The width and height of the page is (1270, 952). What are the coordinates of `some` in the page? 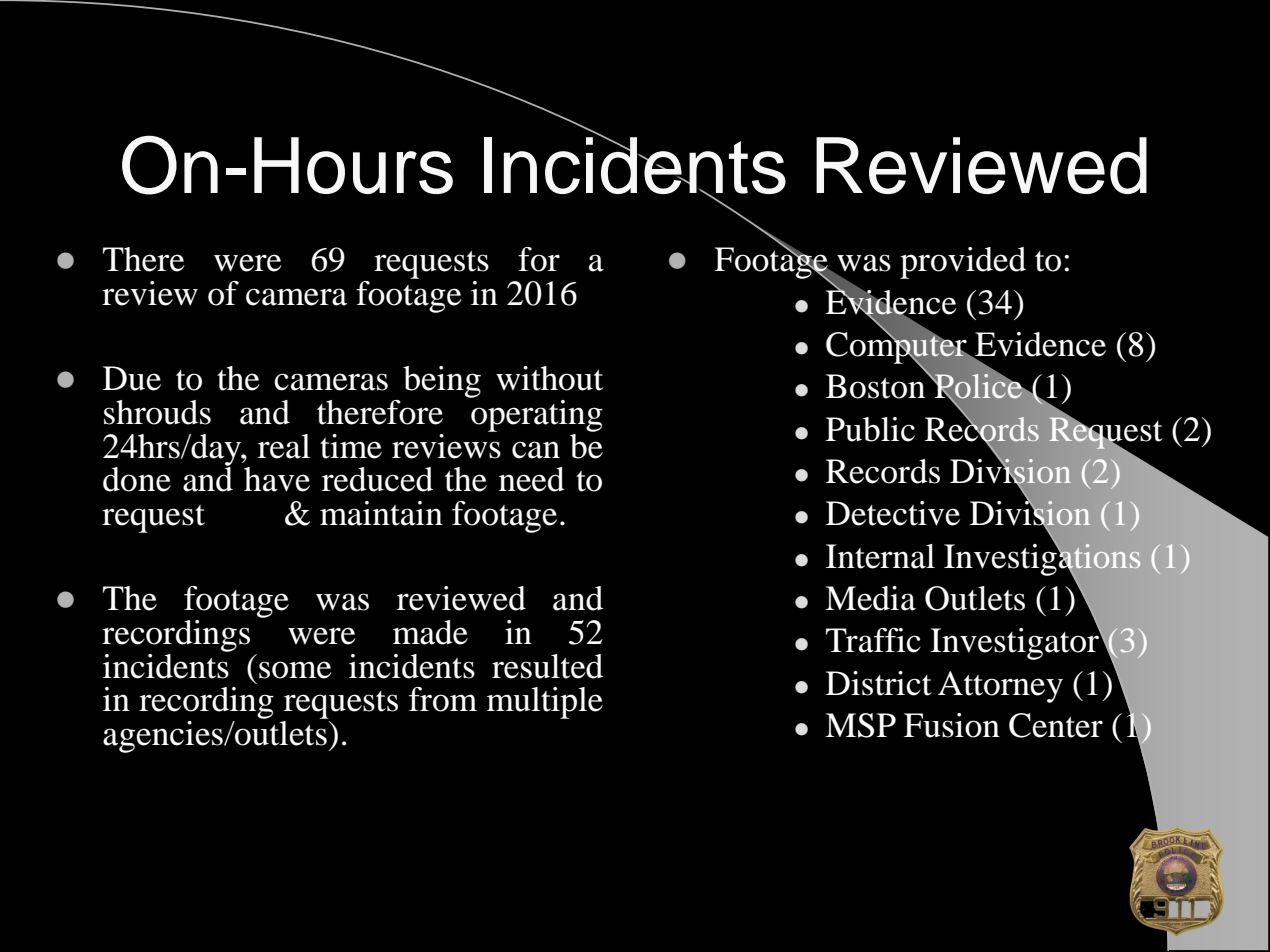 It's located at (295, 670).
